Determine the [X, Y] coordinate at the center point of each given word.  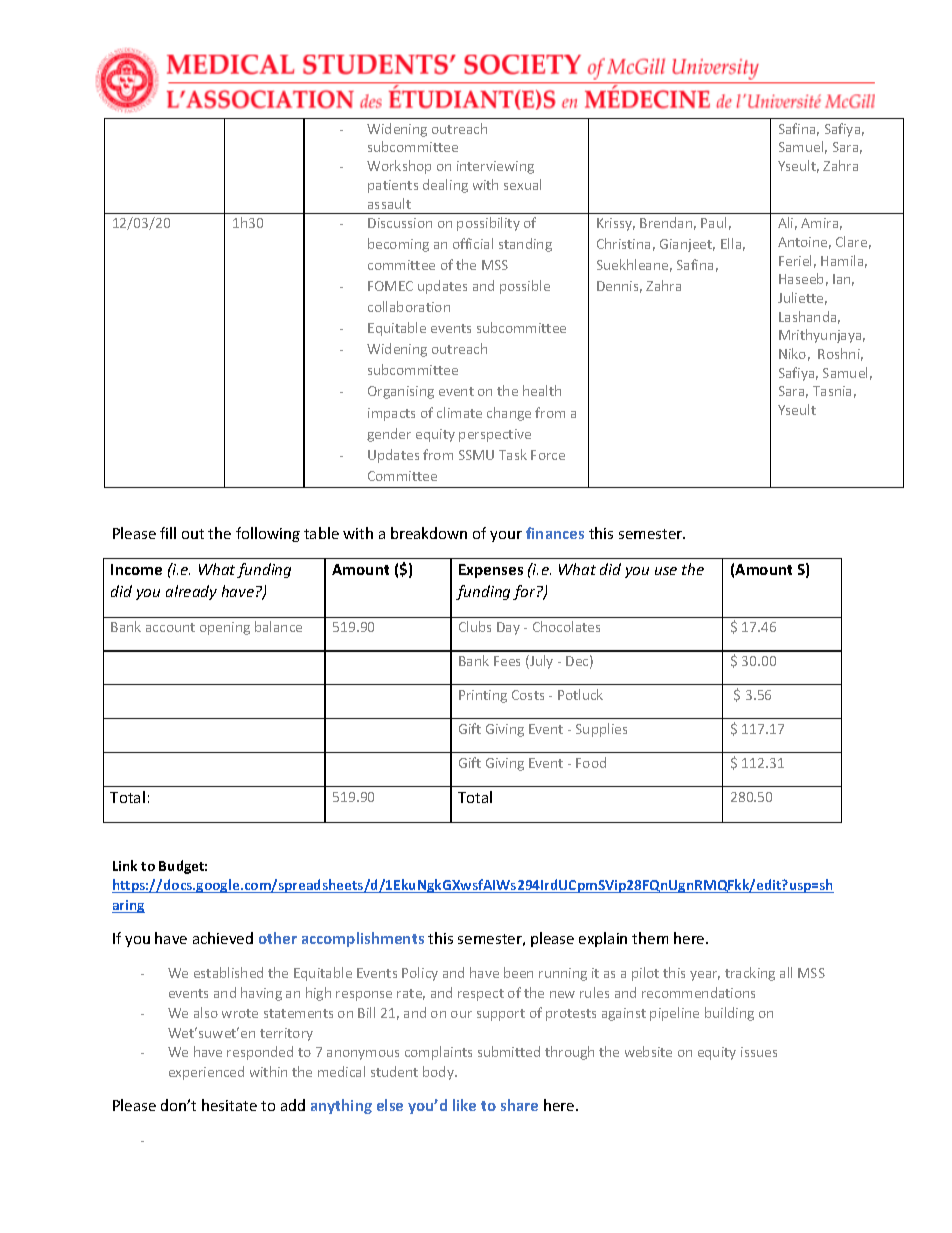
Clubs [475, 626]
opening [225, 628]
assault [389, 203]
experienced [206, 1073]
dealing [445, 186]
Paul [713, 222]
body [439, 1073]
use [666, 571]
